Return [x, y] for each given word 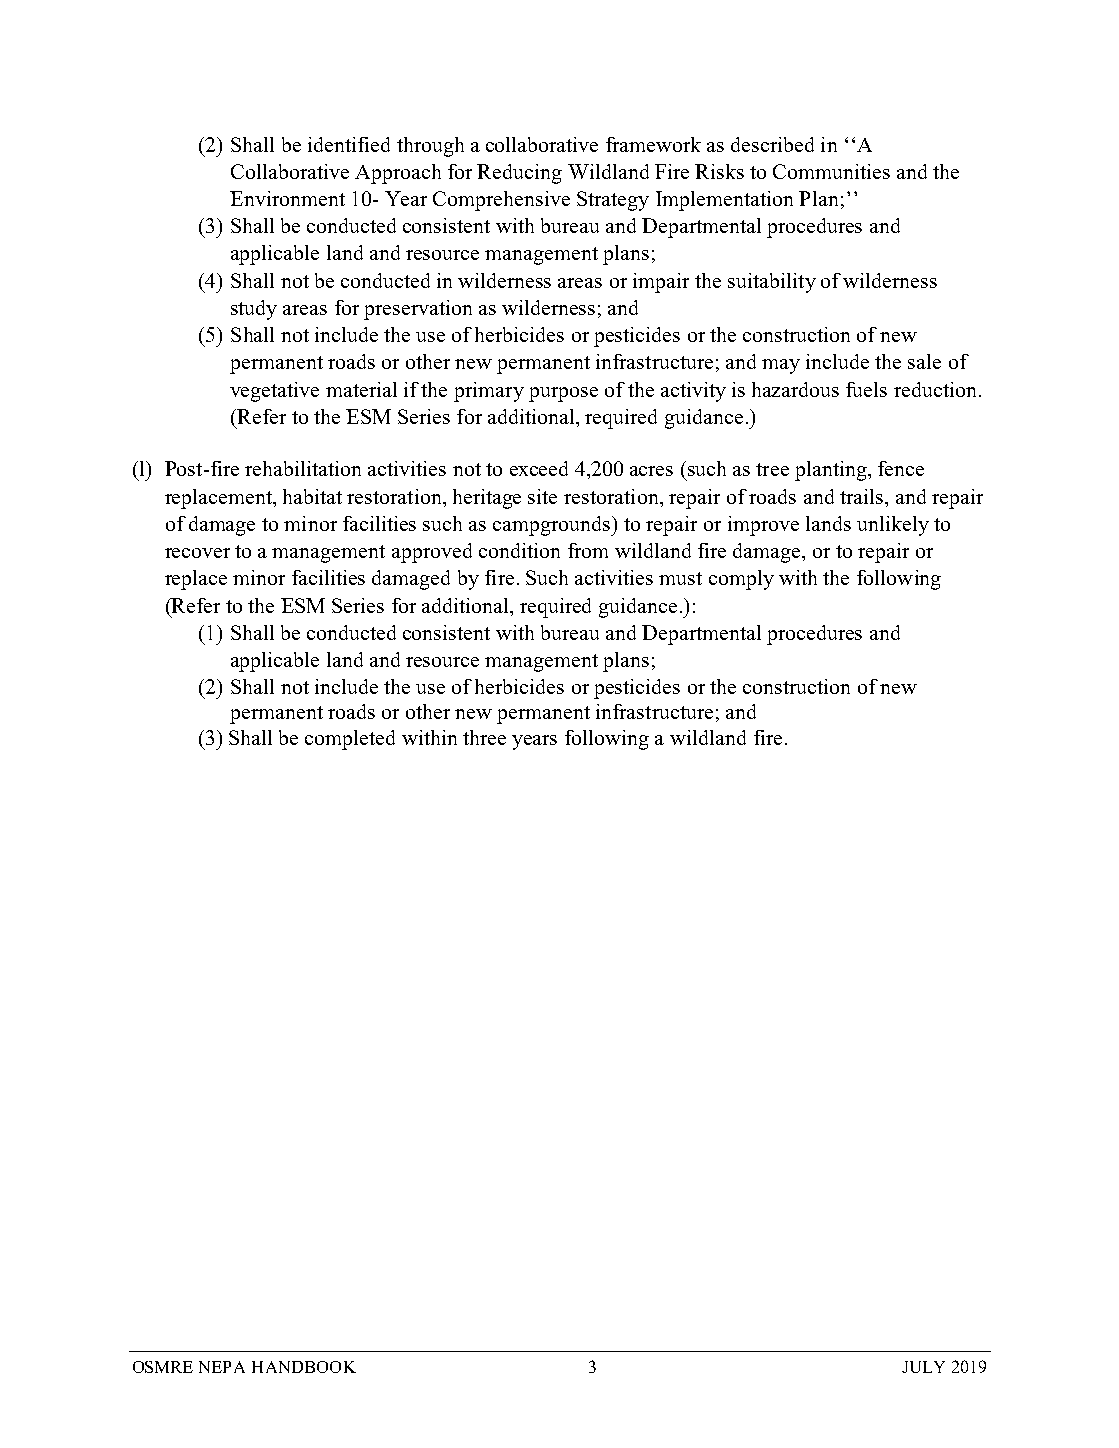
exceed [539, 468]
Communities [831, 171]
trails [863, 496]
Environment [287, 198]
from [588, 550]
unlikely [893, 526]
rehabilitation [303, 468]
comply [741, 580]
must [680, 578]
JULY [923, 1367]
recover [197, 553]
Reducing [519, 174]
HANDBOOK [304, 1367]
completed [350, 740]
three [484, 737]
